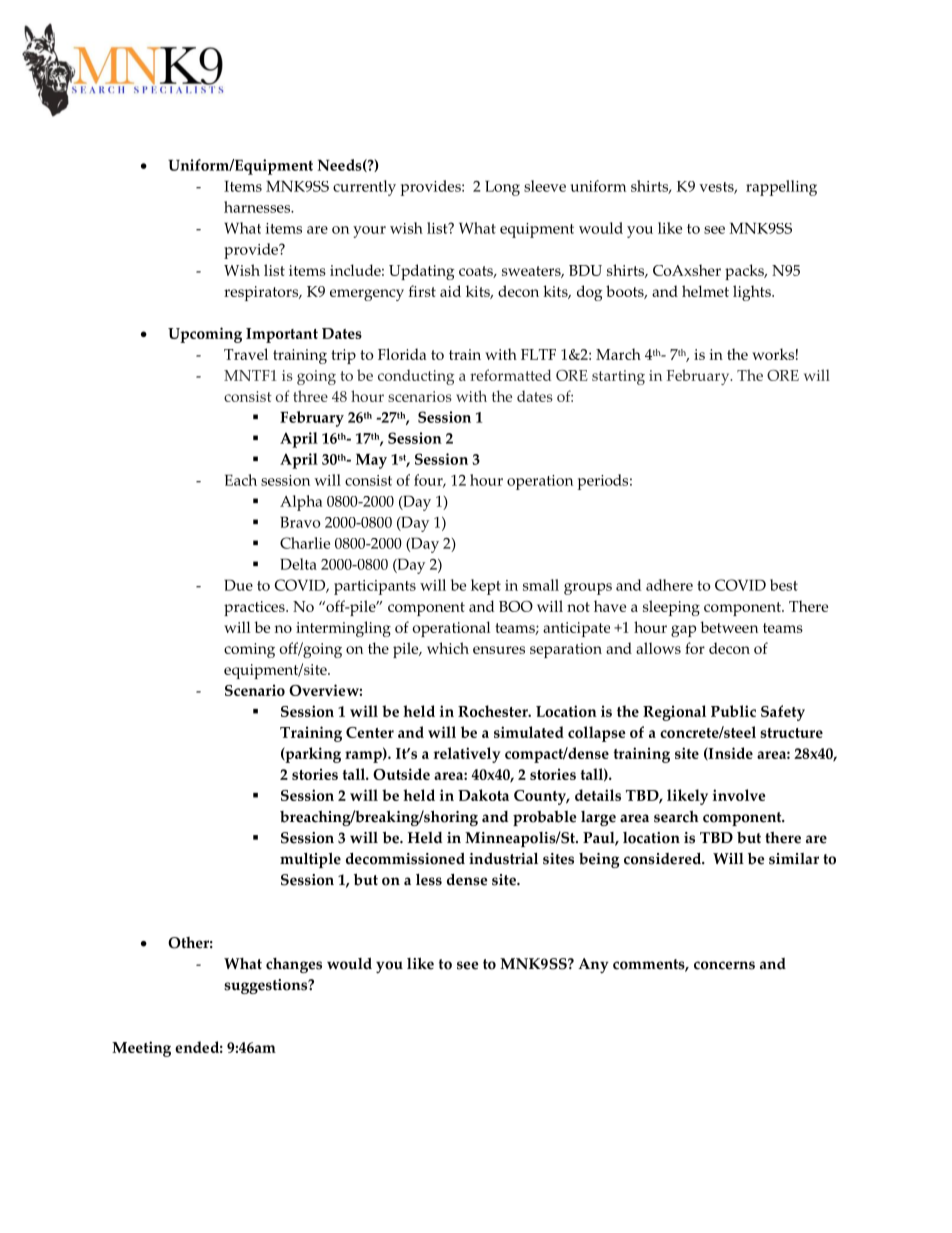 Image resolution: width=952 pixels, height=1233 pixels. Describe the element at coordinates (593, 965) in the screenshot. I see `Any` at that location.
